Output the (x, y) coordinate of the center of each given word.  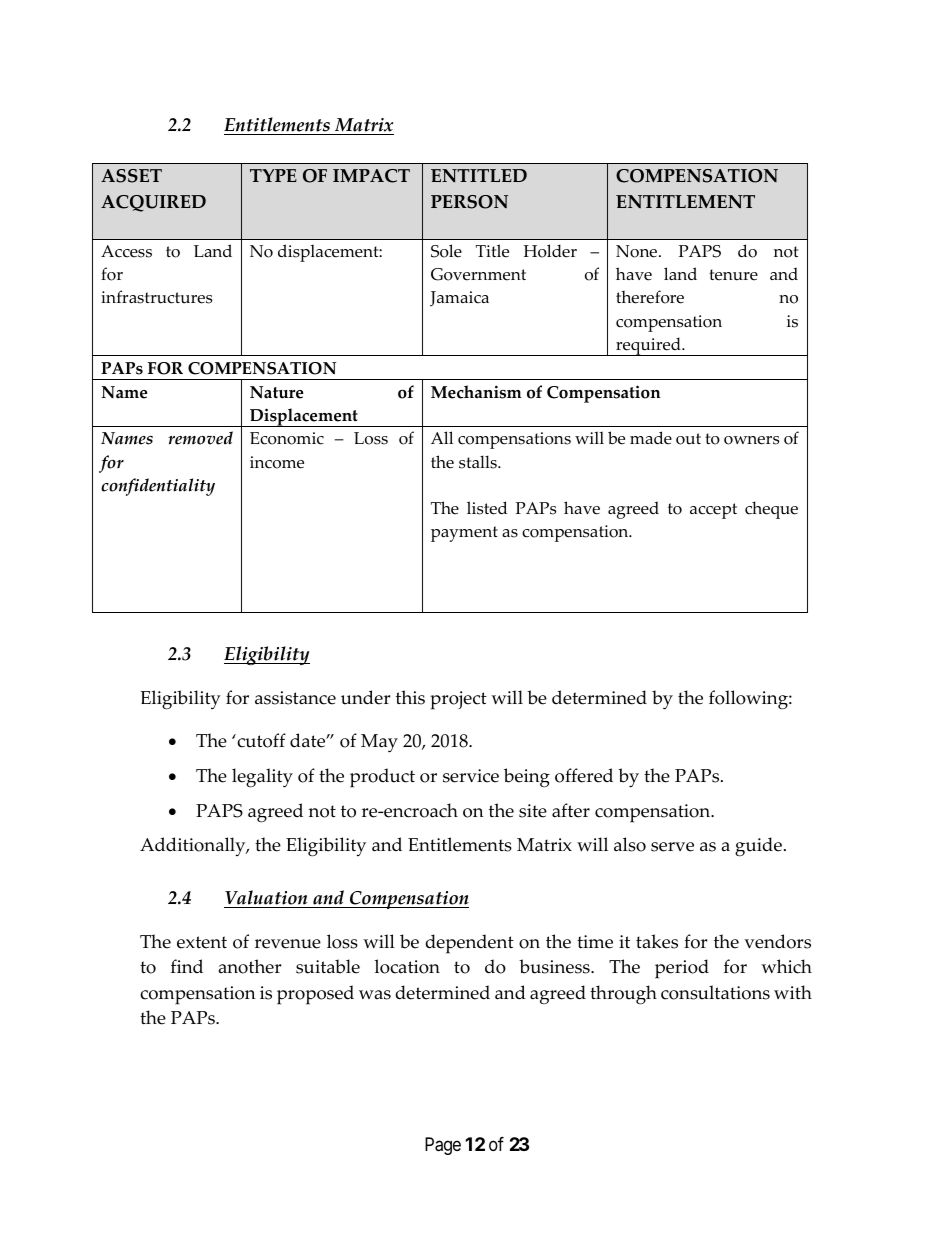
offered (584, 775)
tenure (733, 275)
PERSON (469, 202)
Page (443, 1146)
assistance (295, 698)
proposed (315, 995)
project (458, 700)
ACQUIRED (153, 203)
